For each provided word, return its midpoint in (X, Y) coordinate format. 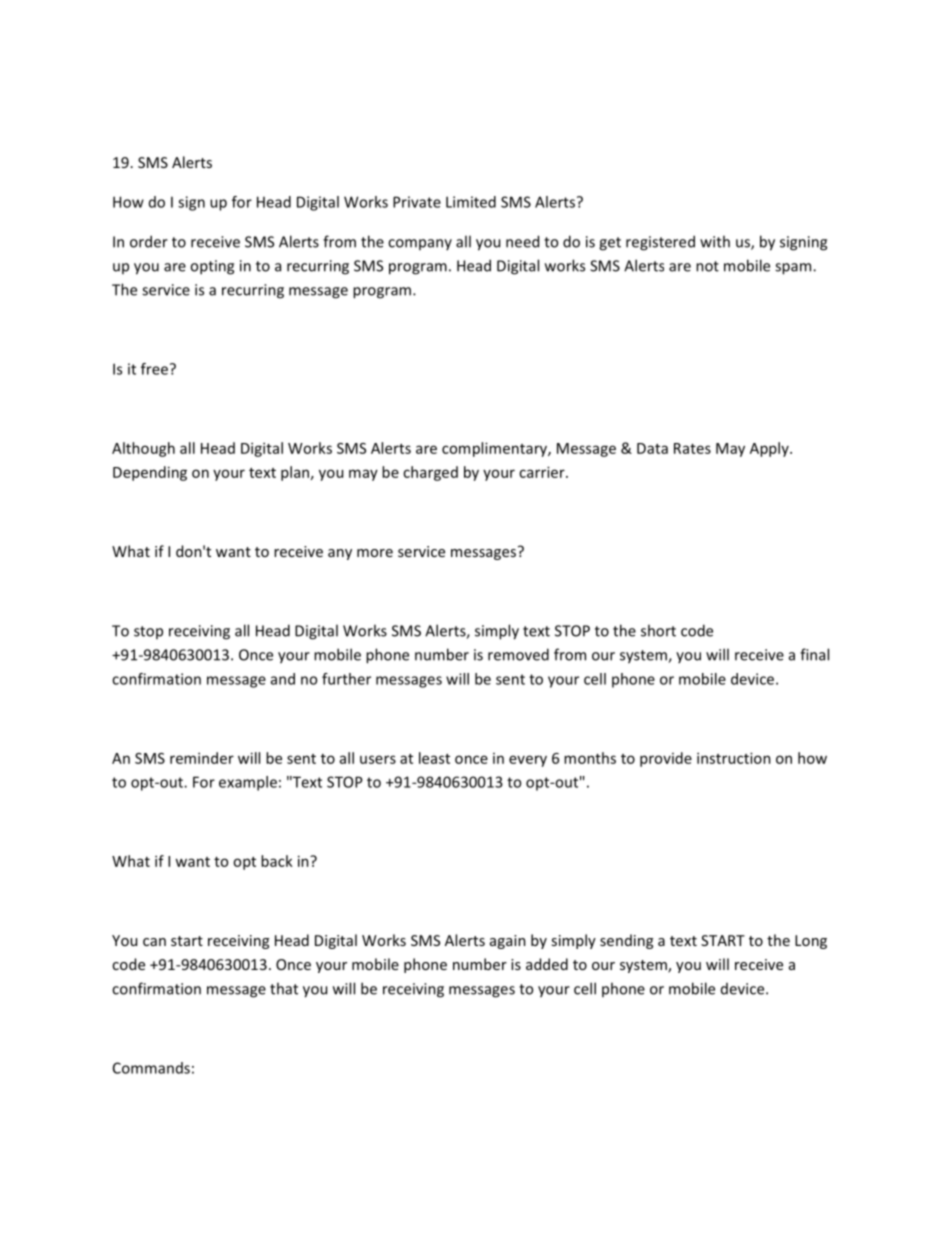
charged (430, 473)
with (715, 241)
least (434, 758)
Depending (150, 473)
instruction (734, 758)
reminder (202, 758)
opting (212, 267)
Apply (770, 449)
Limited (471, 202)
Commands (151, 1068)
